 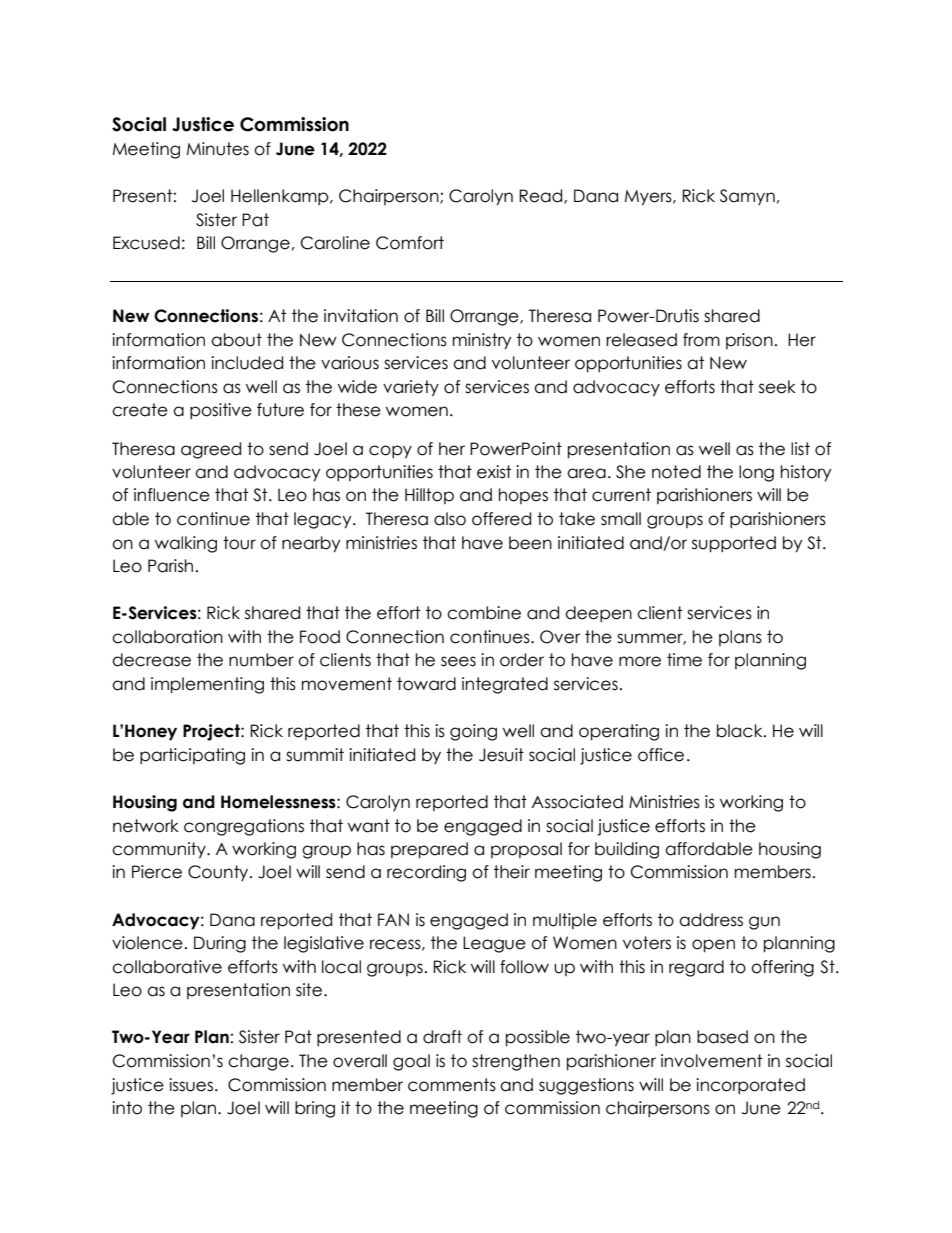 I want to click on issues, so click(x=192, y=1085).
